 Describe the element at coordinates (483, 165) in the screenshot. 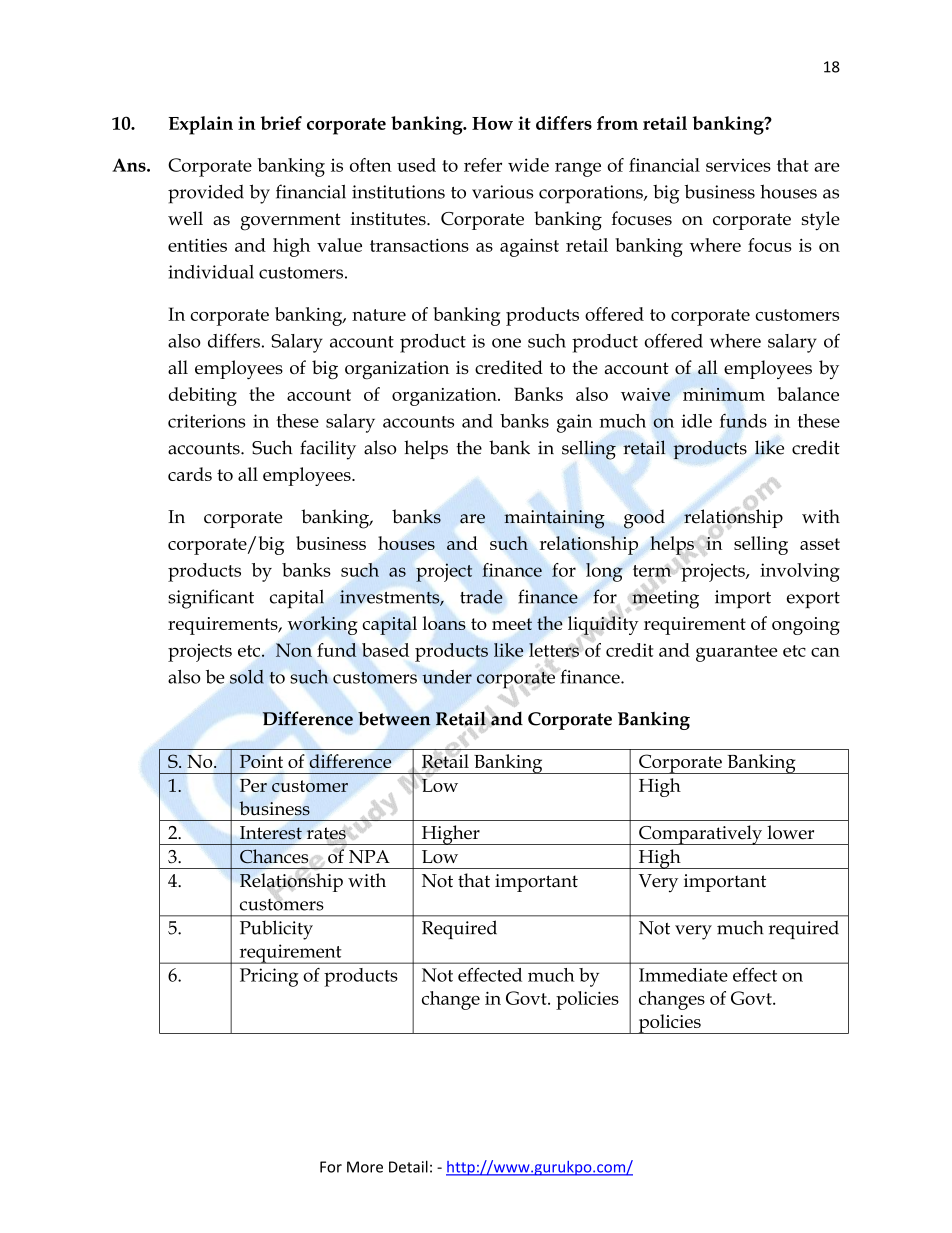

I see `refer` at that location.
